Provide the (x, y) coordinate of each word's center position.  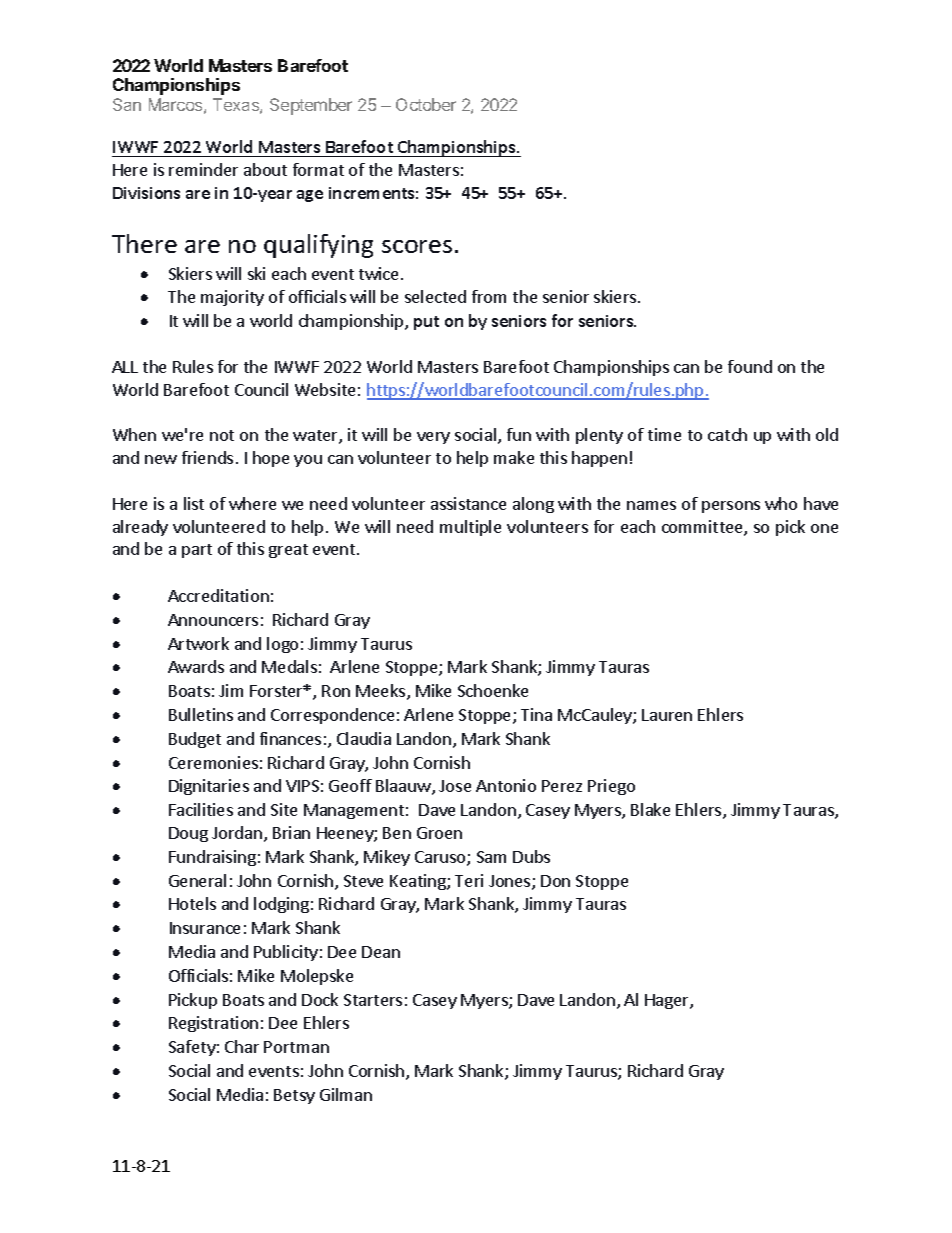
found (750, 366)
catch (727, 434)
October (426, 104)
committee (703, 528)
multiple (470, 528)
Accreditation (218, 595)
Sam (491, 857)
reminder (203, 169)
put (426, 323)
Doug (188, 834)
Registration (213, 1024)
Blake (650, 809)
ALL (125, 367)
